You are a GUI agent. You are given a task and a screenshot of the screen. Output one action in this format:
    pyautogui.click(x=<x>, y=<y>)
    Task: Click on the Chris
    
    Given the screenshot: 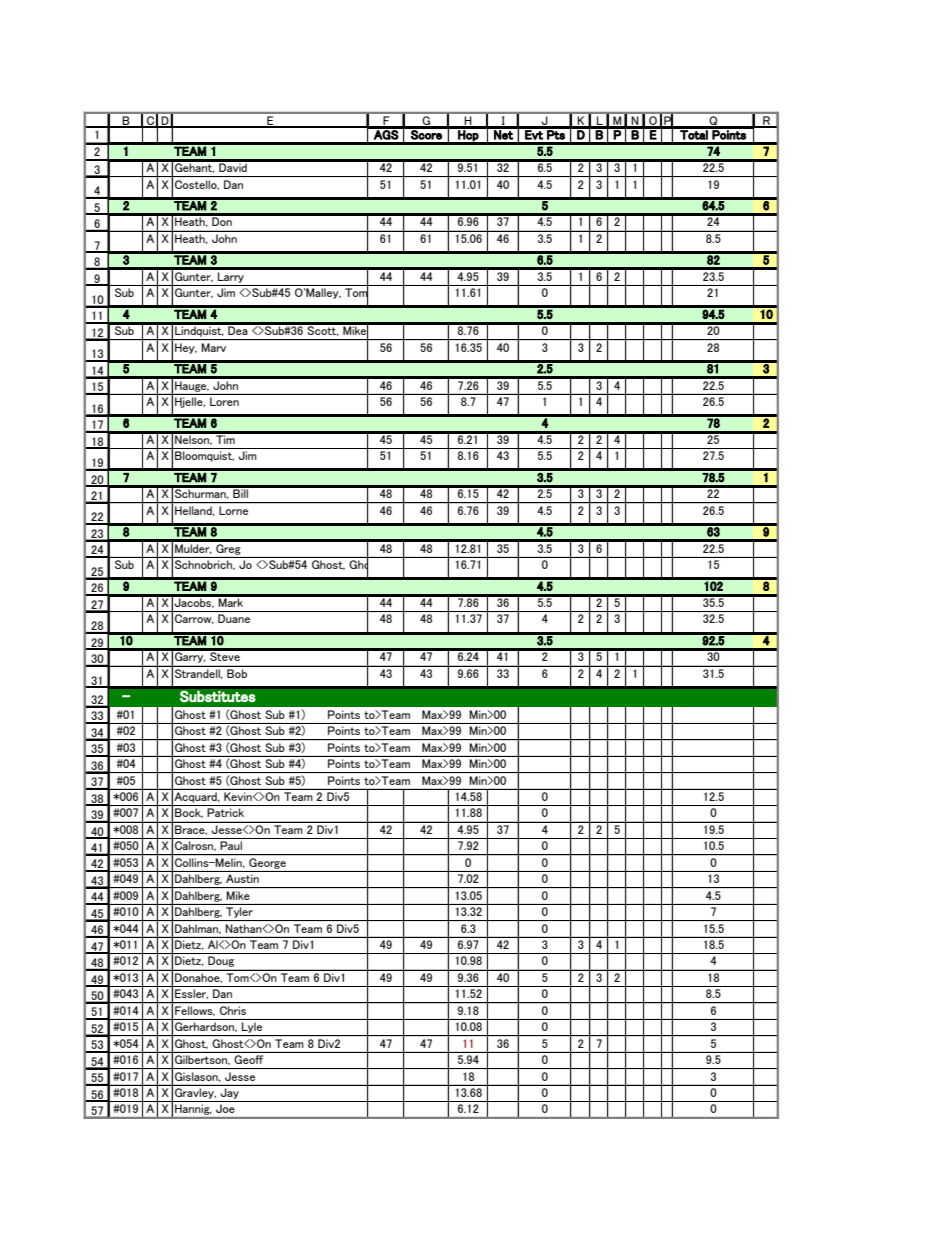 What is the action you would take?
    pyautogui.click(x=233, y=1010)
